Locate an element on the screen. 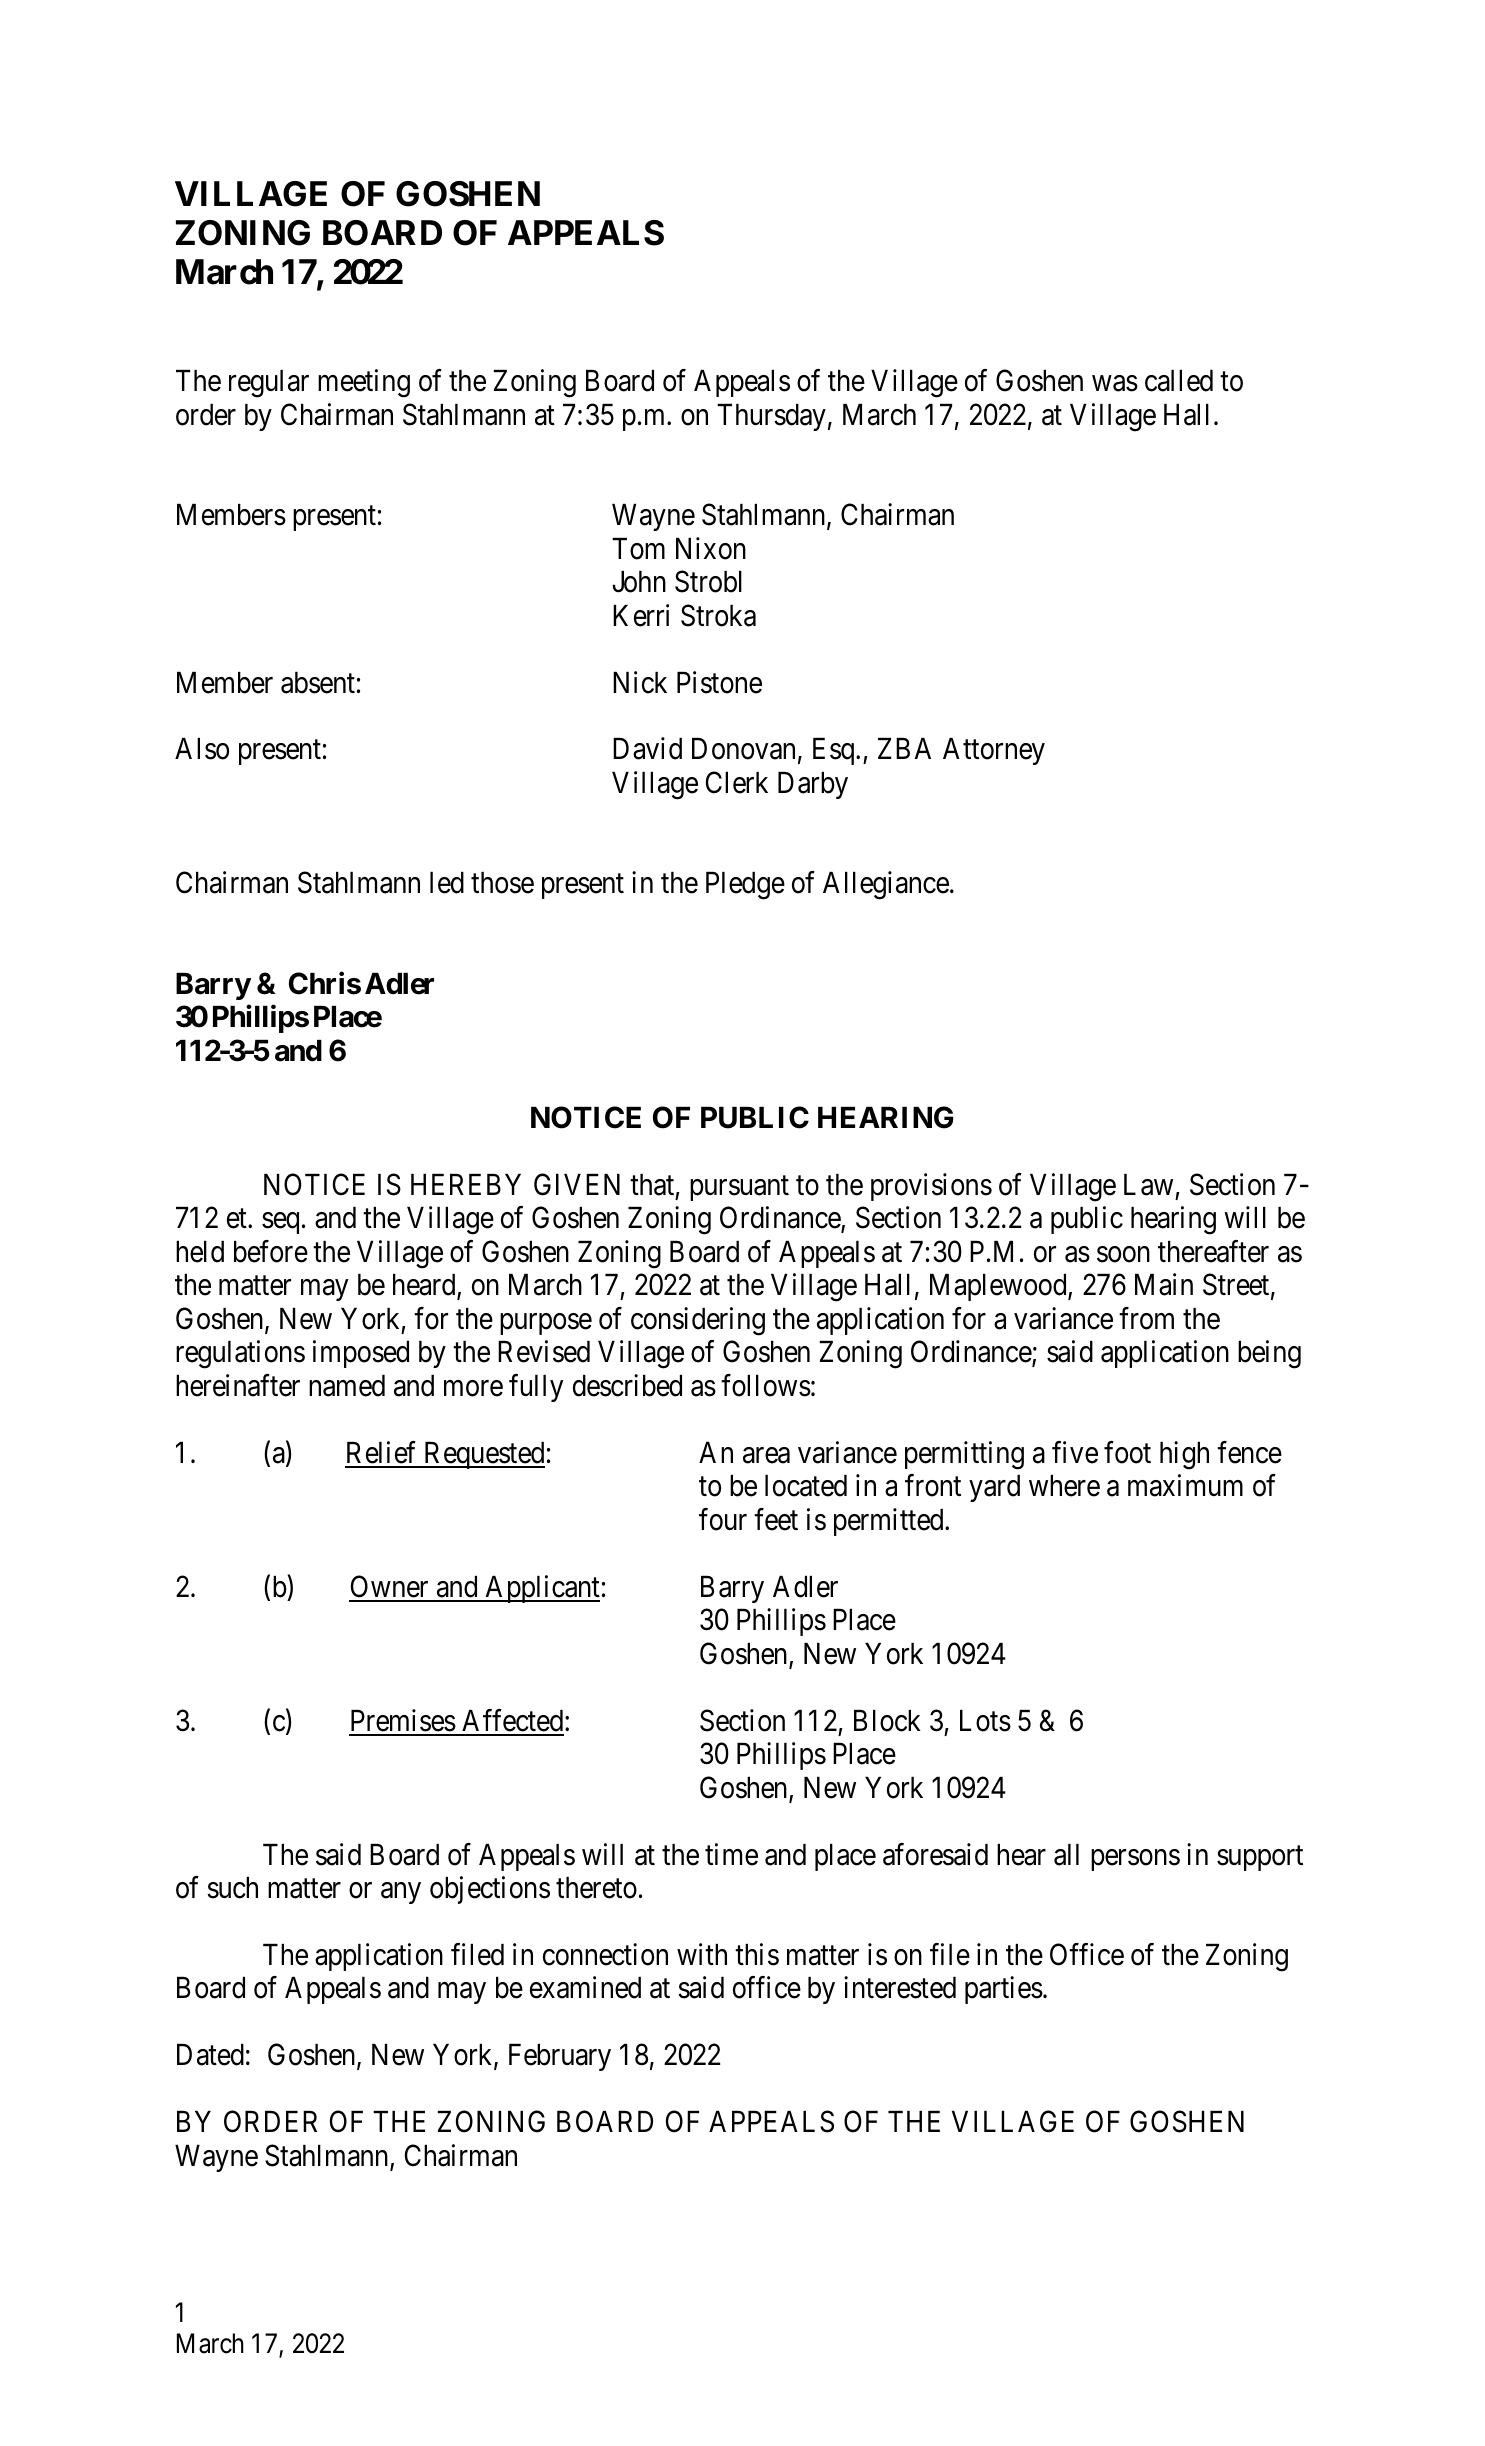 The width and height of the screenshot is (1485, 2446). was is located at coordinates (1115, 384).
